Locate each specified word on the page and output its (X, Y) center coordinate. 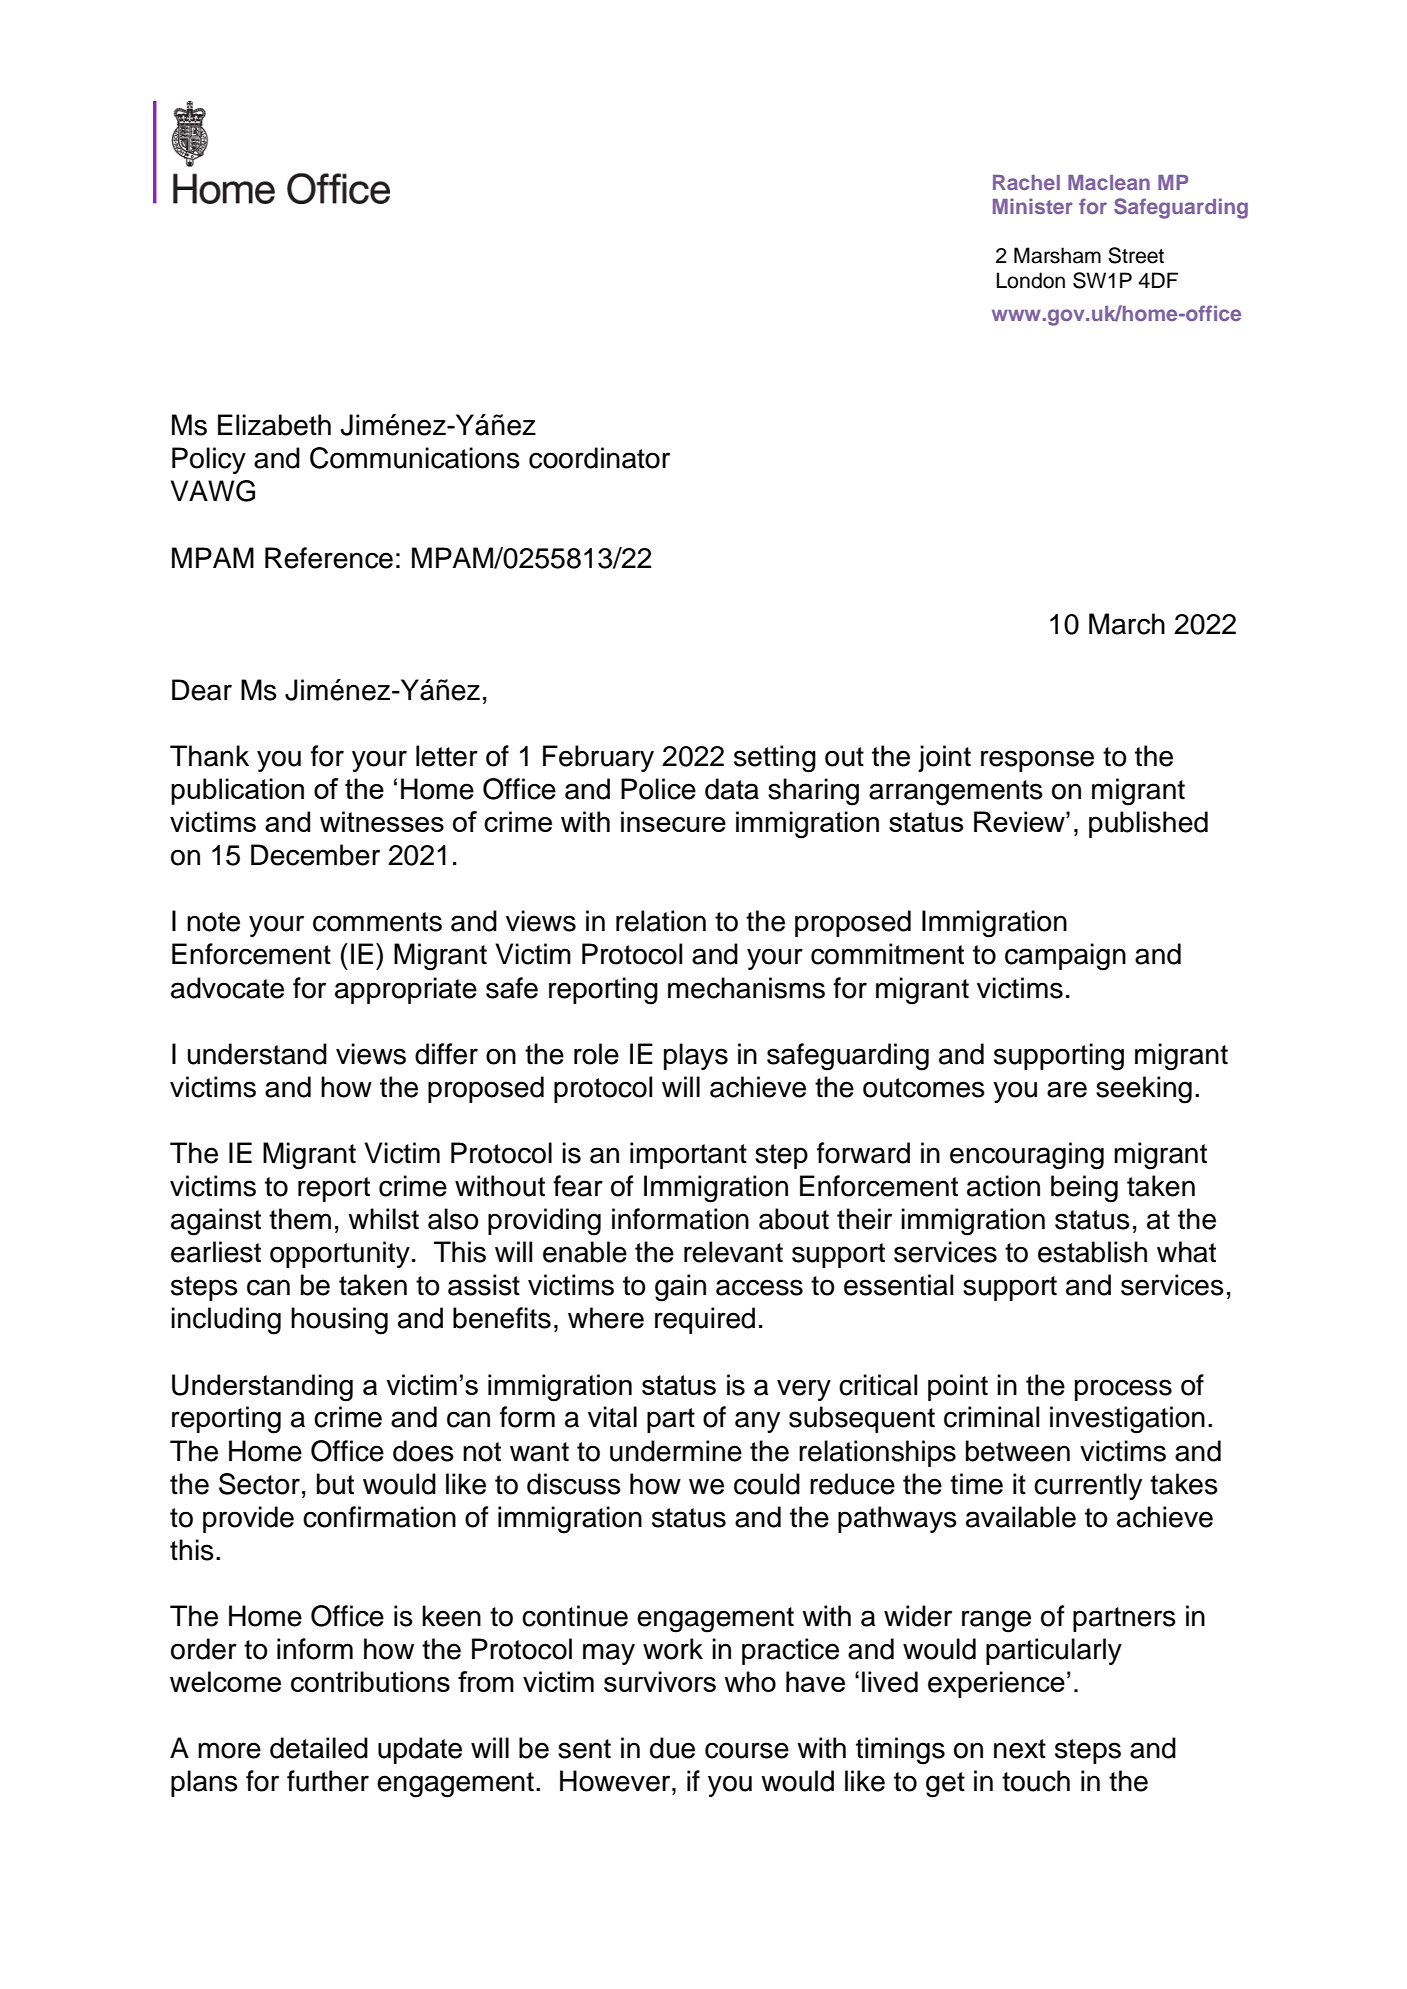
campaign (1065, 957)
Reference (329, 558)
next (1020, 1749)
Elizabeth (274, 425)
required (705, 1320)
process (1123, 1390)
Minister (1033, 206)
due (672, 1748)
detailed (319, 1748)
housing (339, 1321)
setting (775, 759)
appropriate (406, 990)
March (1127, 624)
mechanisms (746, 988)
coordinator (599, 458)
